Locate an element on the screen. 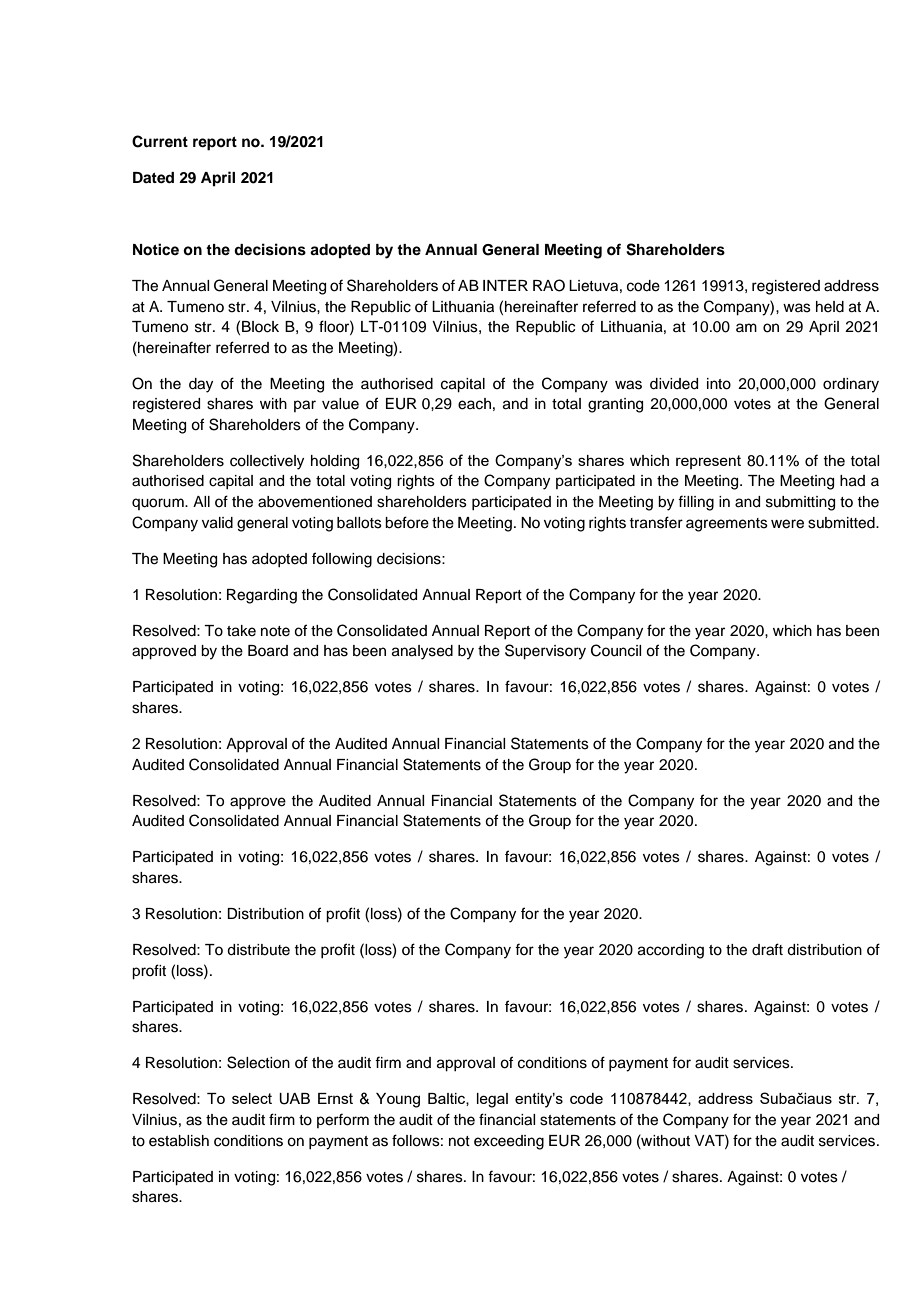 Image resolution: width=924 pixels, height=1308 pixels. day is located at coordinates (201, 385).
